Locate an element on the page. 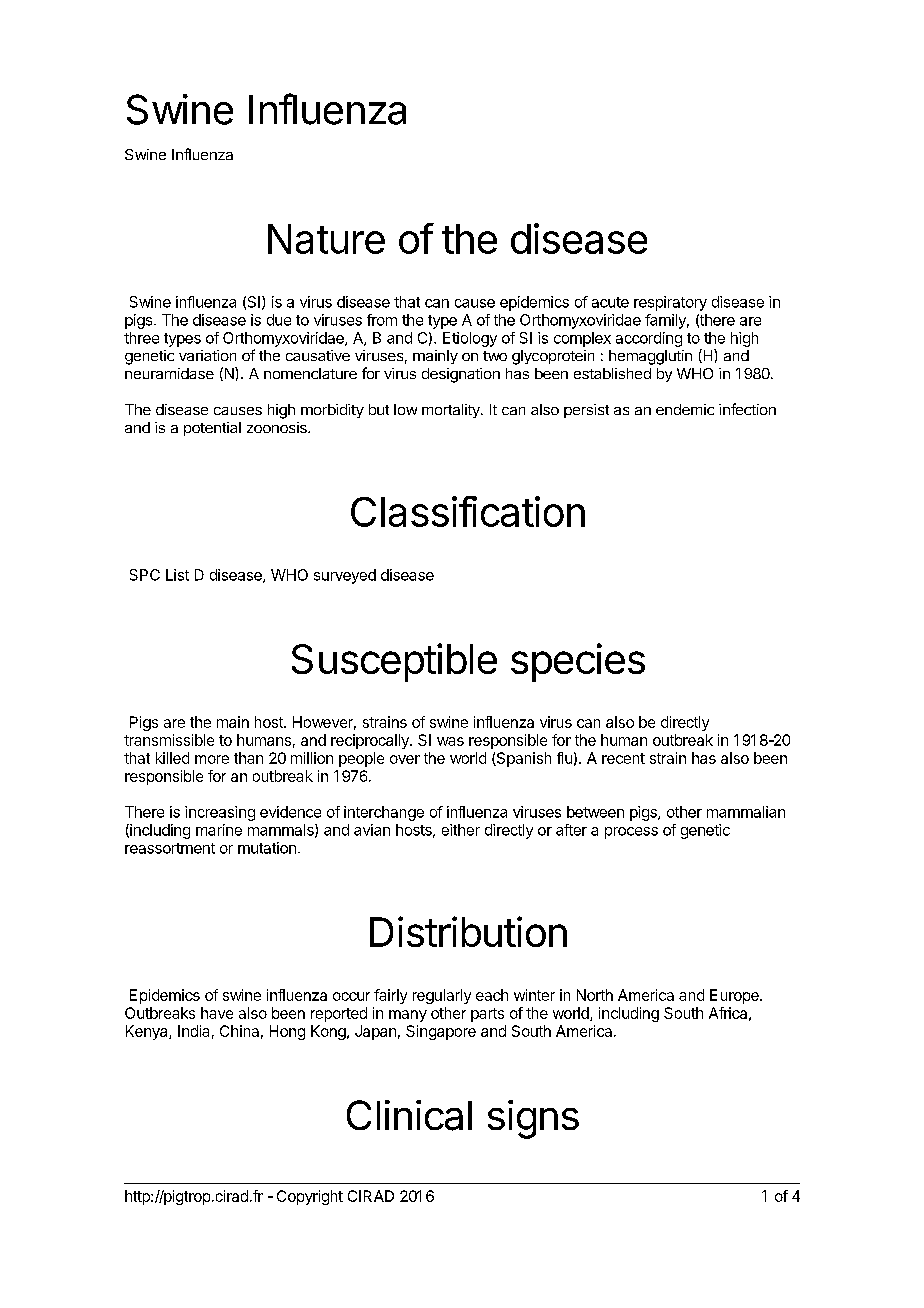 This page has height=1308, width=924. recent is located at coordinates (623, 758).
